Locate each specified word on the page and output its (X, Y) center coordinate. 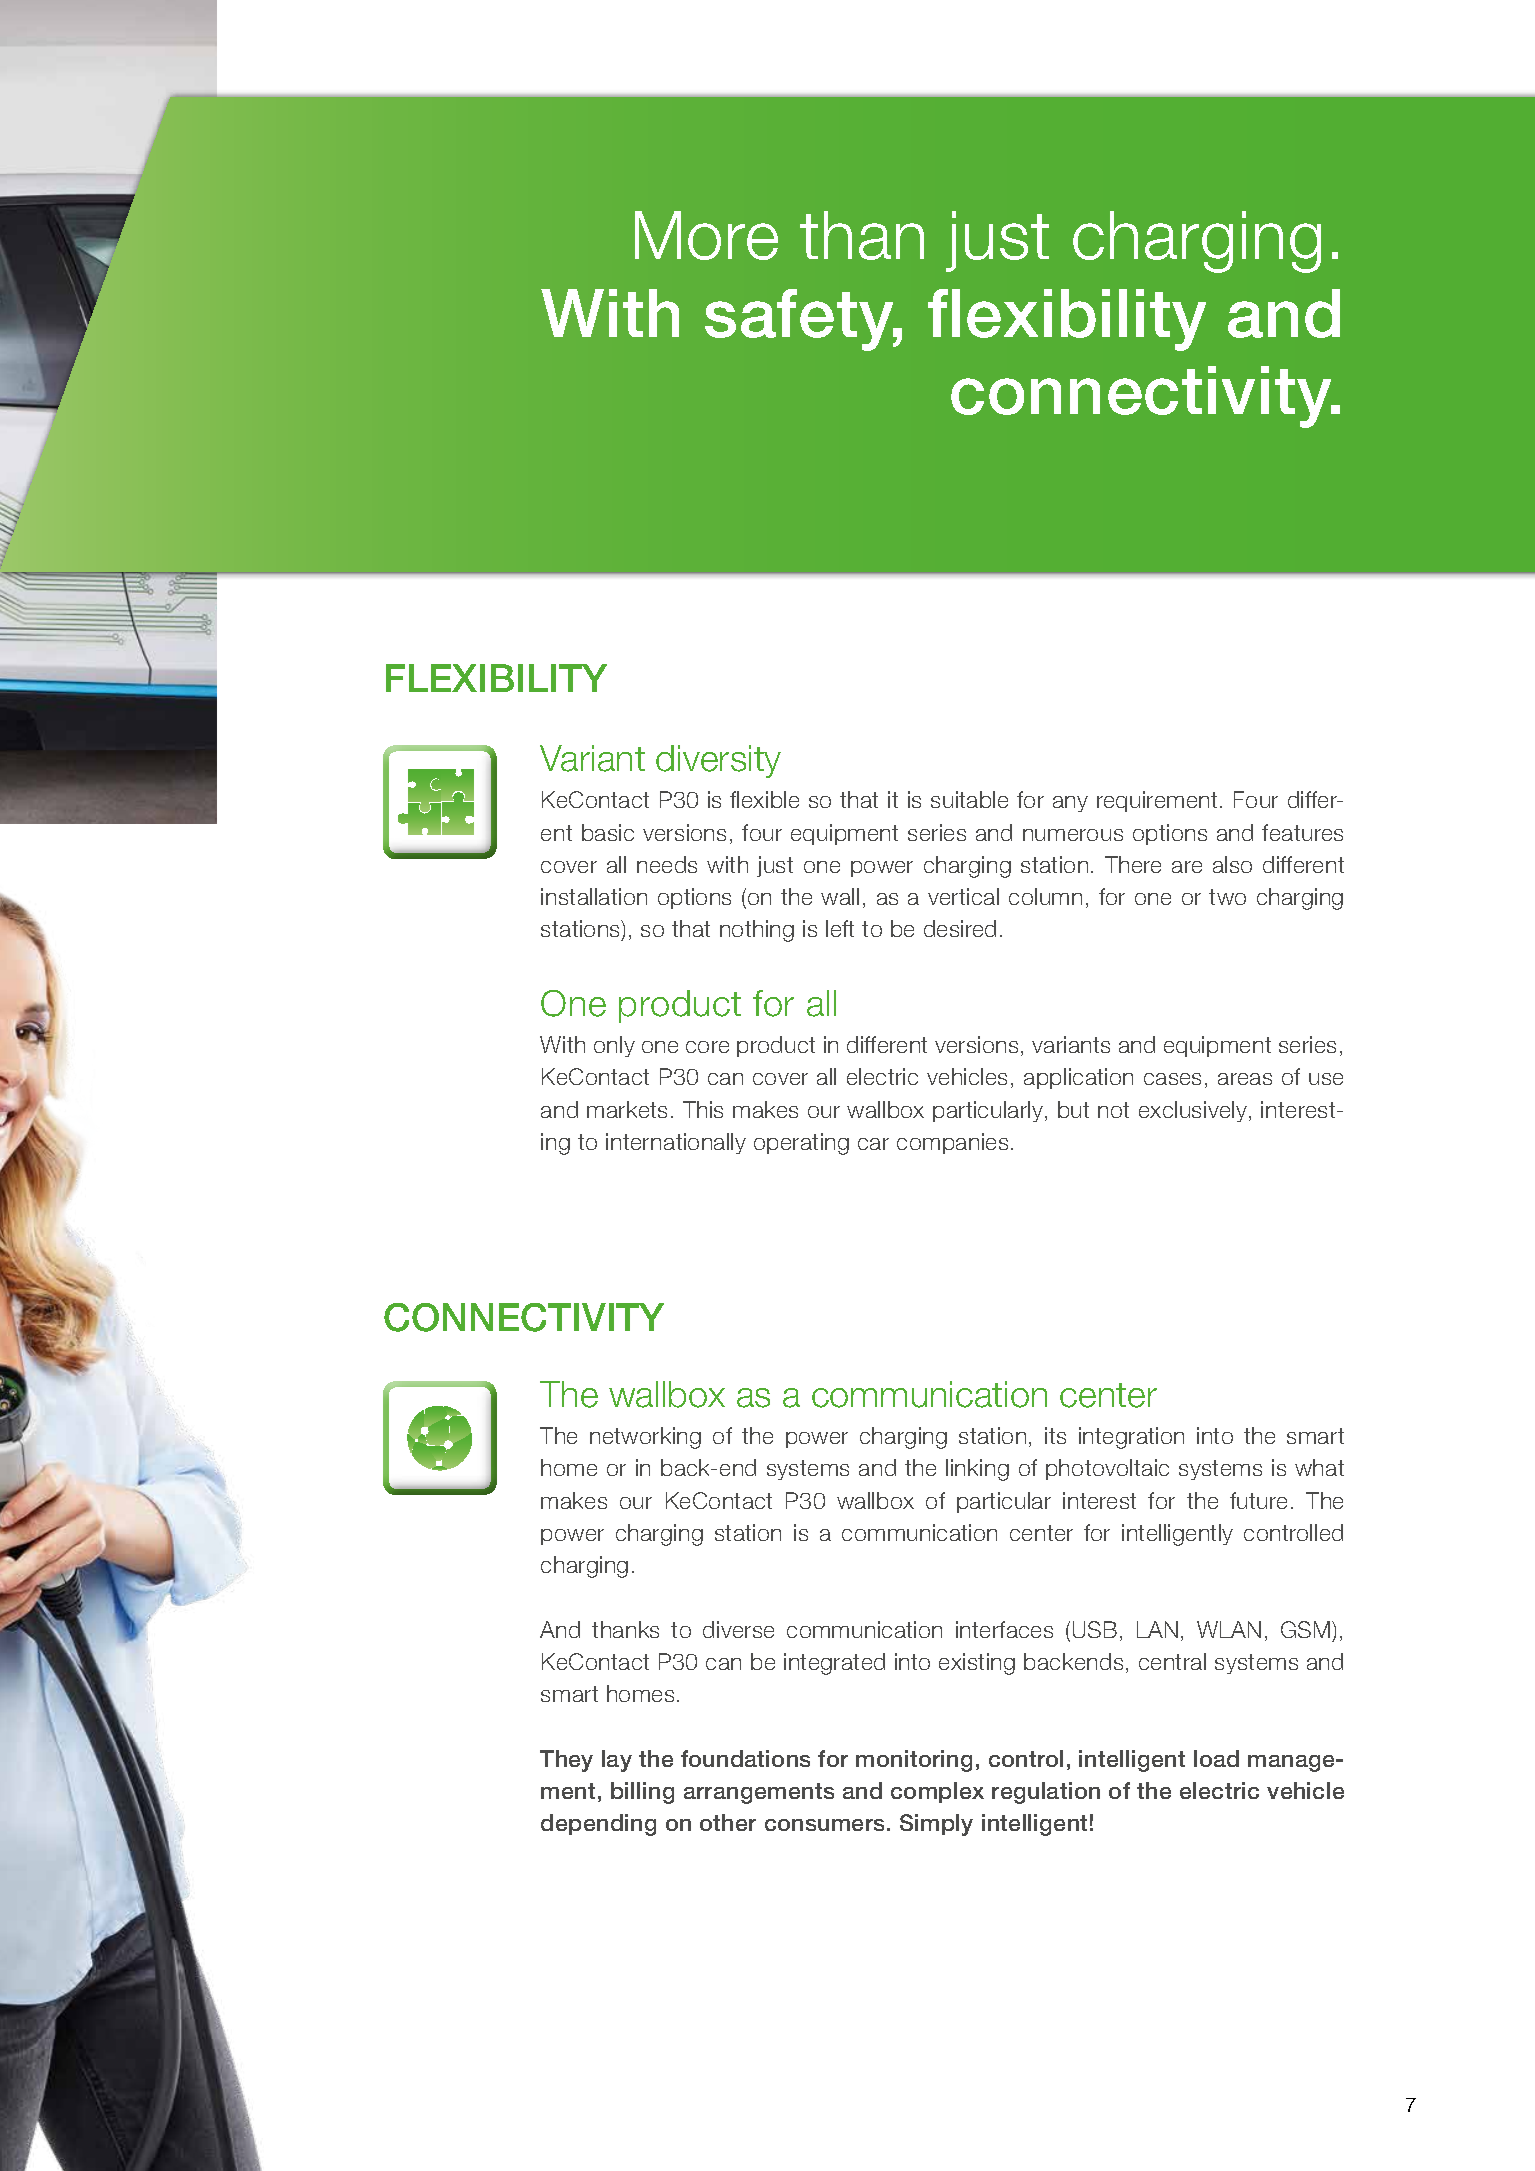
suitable (969, 799)
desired (960, 928)
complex (937, 1792)
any (1070, 804)
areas (1245, 1079)
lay (617, 1761)
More (706, 235)
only (614, 1046)
